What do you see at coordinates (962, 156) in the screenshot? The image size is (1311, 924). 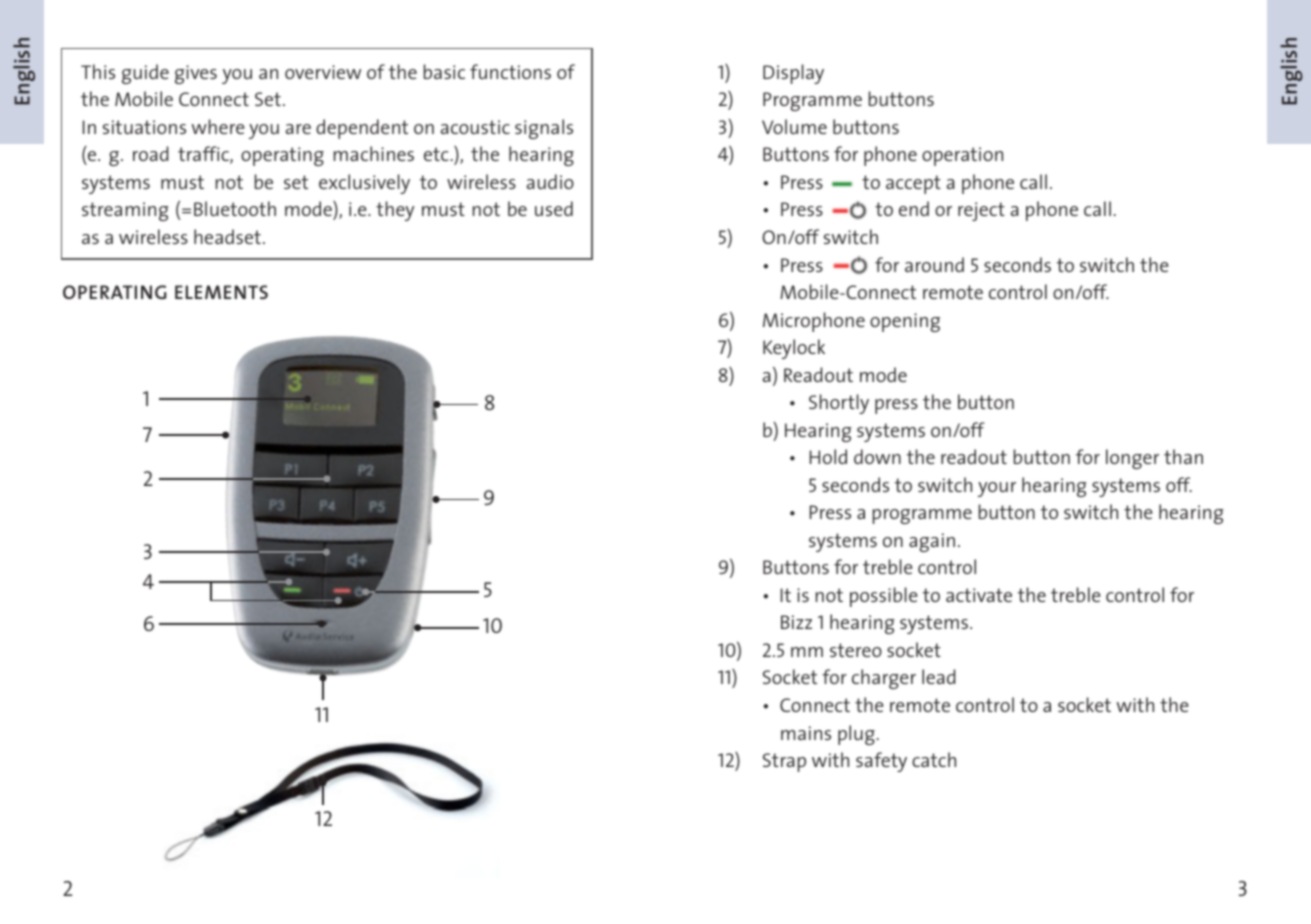 I see `operation` at bounding box center [962, 156].
